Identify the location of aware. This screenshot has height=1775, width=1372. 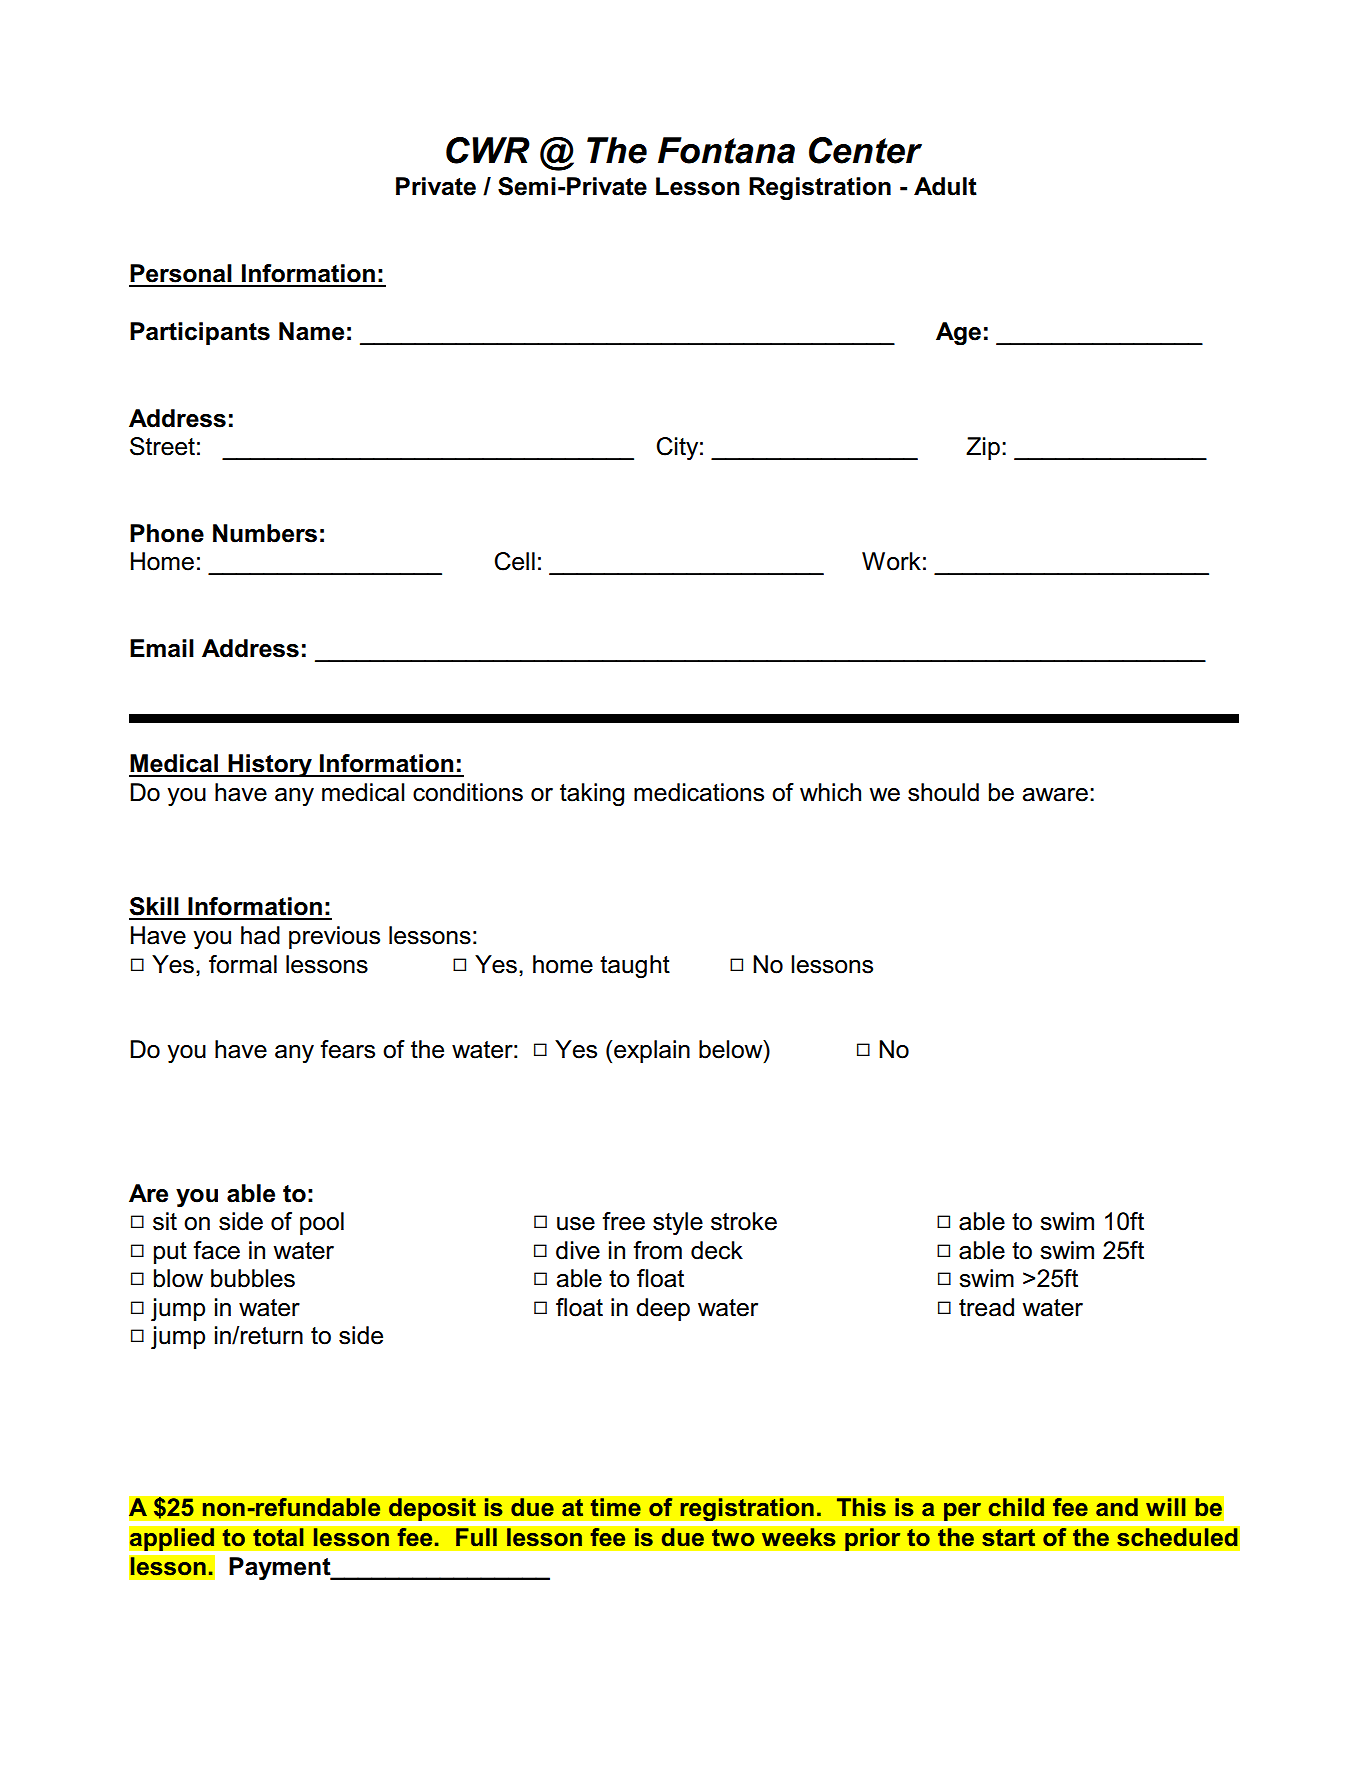
(1055, 795).
